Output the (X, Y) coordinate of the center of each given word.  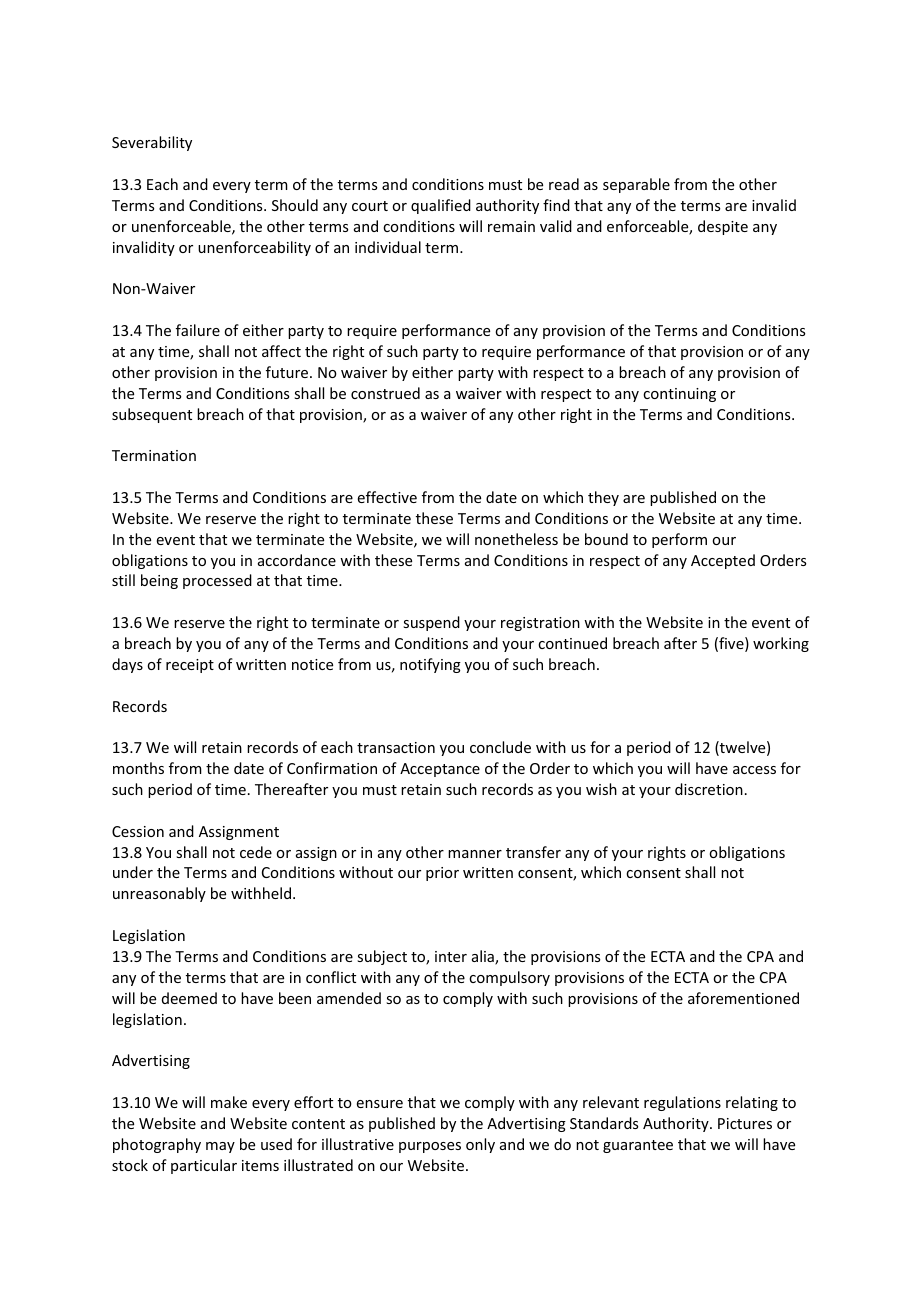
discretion (709, 789)
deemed (189, 998)
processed (217, 581)
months (138, 768)
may (220, 1147)
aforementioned (743, 998)
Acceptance (440, 770)
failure (198, 330)
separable (636, 185)
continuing (679, 395)
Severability (152, 143)
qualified (441, 206)
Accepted (723, 561)
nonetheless (516, 539)
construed (385, 393)
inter (451, 956)
